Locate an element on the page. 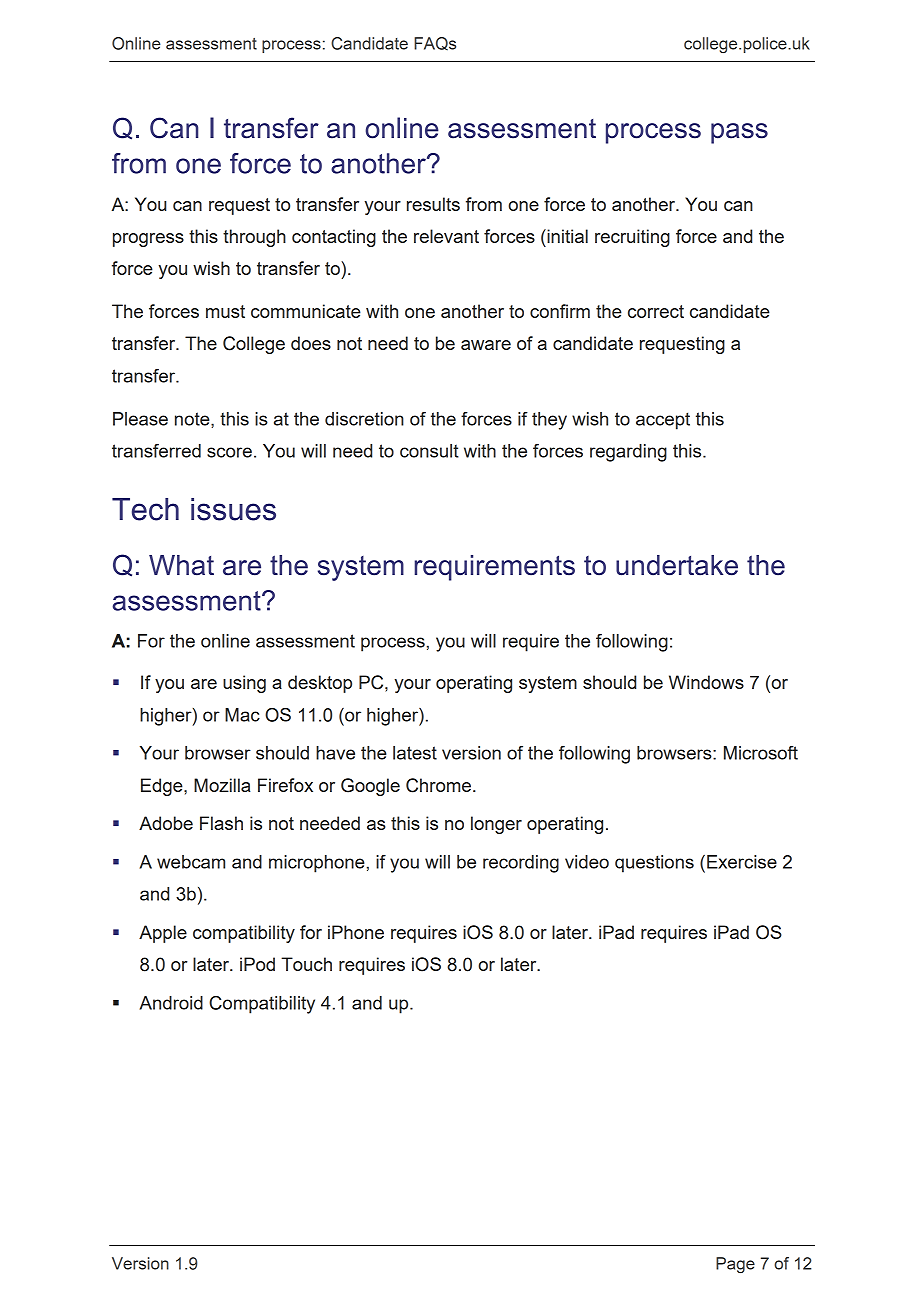 This image has height=1307, width=924. pass is located at coordinates (739, 133).
